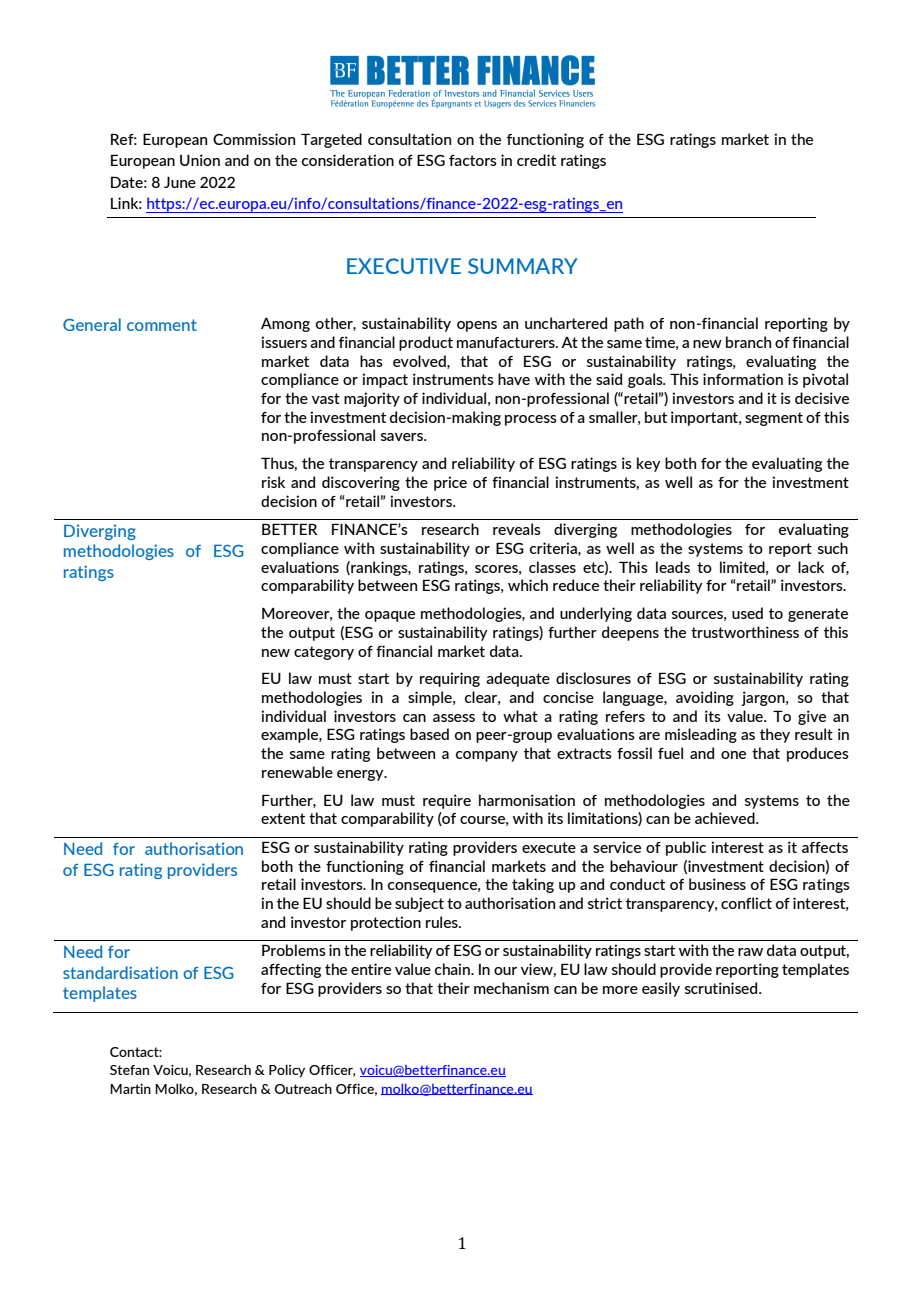 The height and width of the screenshot is (1308, 924). I want to click on risk, so click(273, 482).
